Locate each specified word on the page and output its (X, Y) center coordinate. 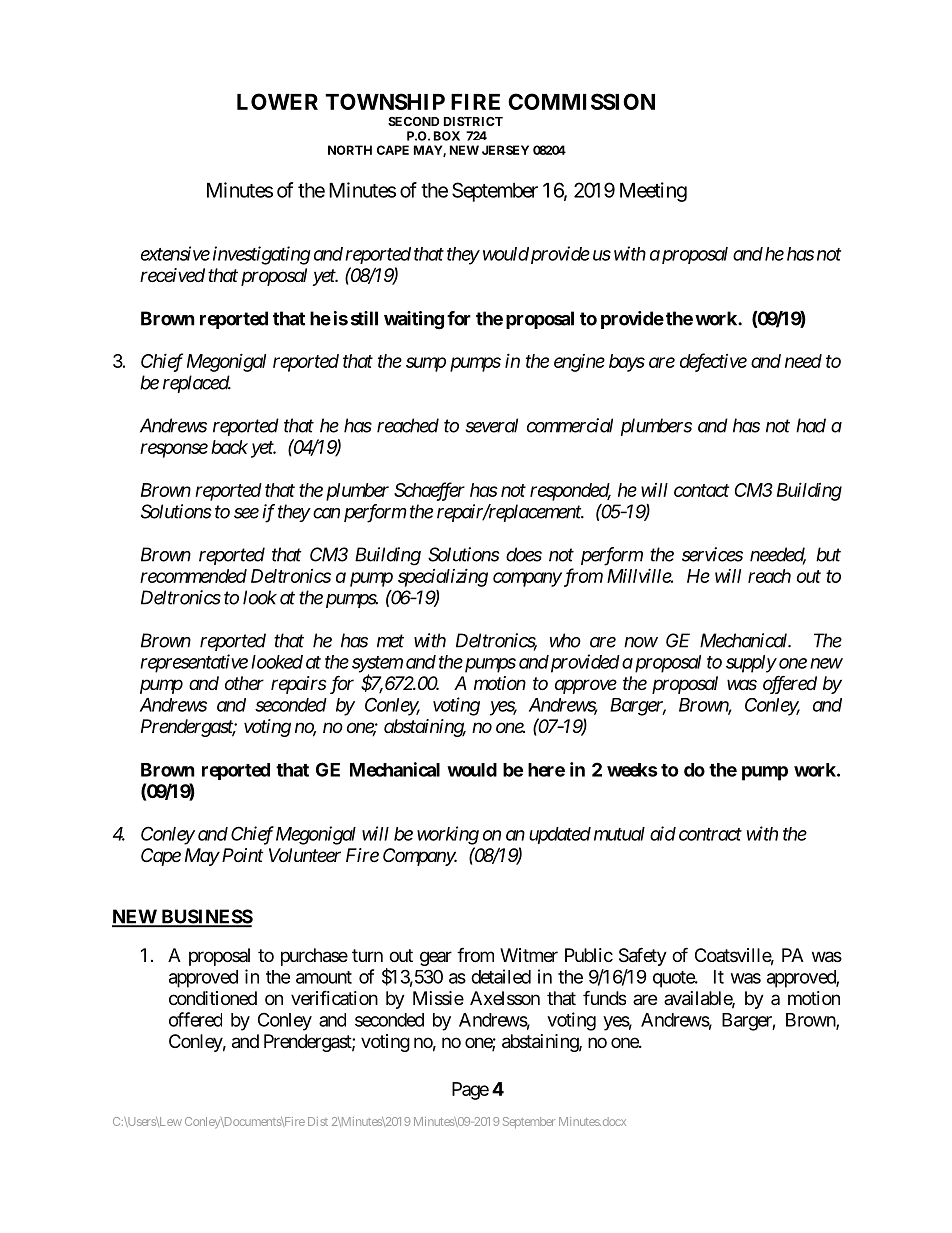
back (229, 447)
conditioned (213, 998)
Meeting (653, 192)
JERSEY (505, 150)
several (491, 425)
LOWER (277, 101)
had (811, 425)
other (244, 683)
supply (751, 664)
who (565, 640)
